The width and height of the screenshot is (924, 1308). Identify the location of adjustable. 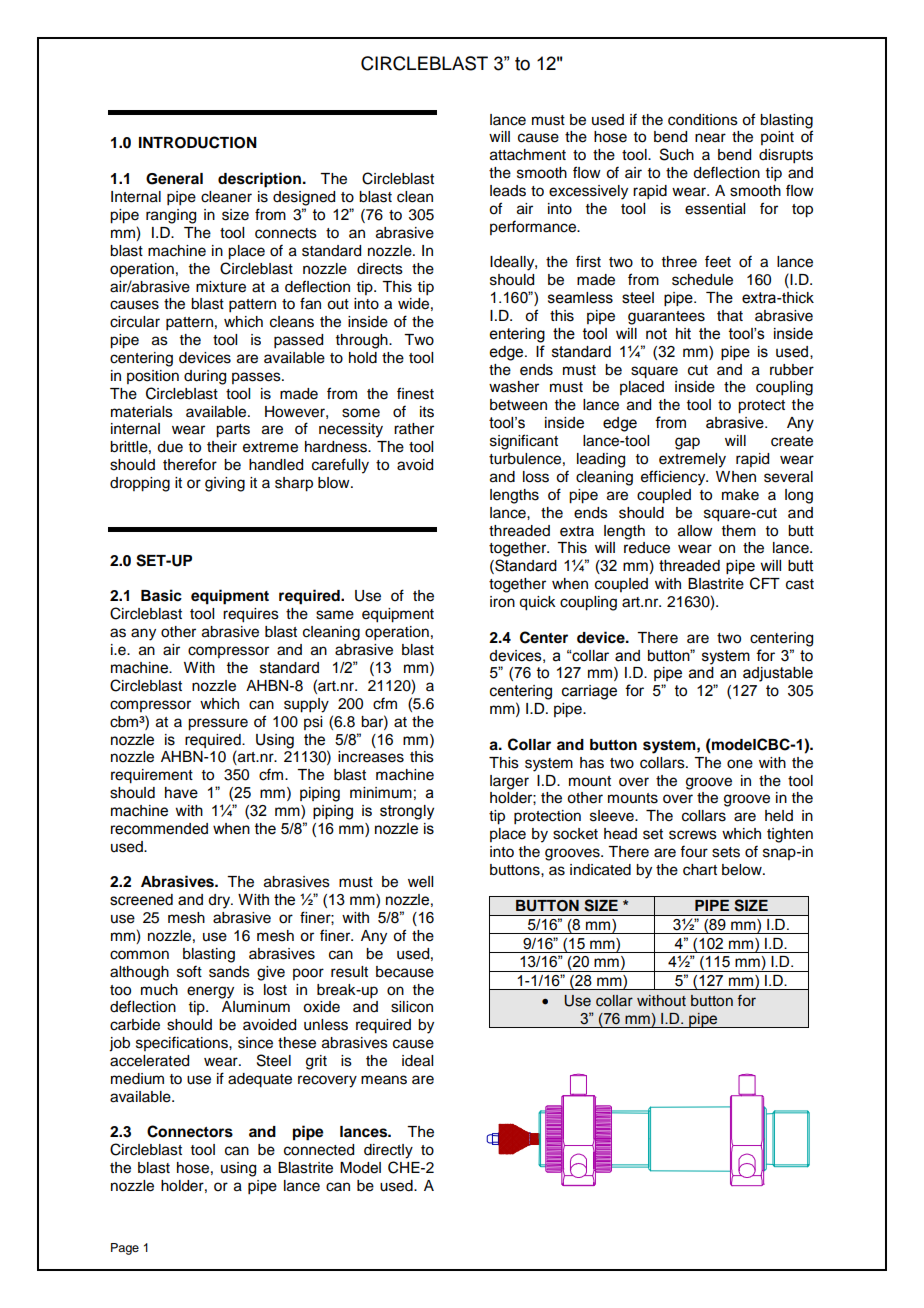
(778, 674).
